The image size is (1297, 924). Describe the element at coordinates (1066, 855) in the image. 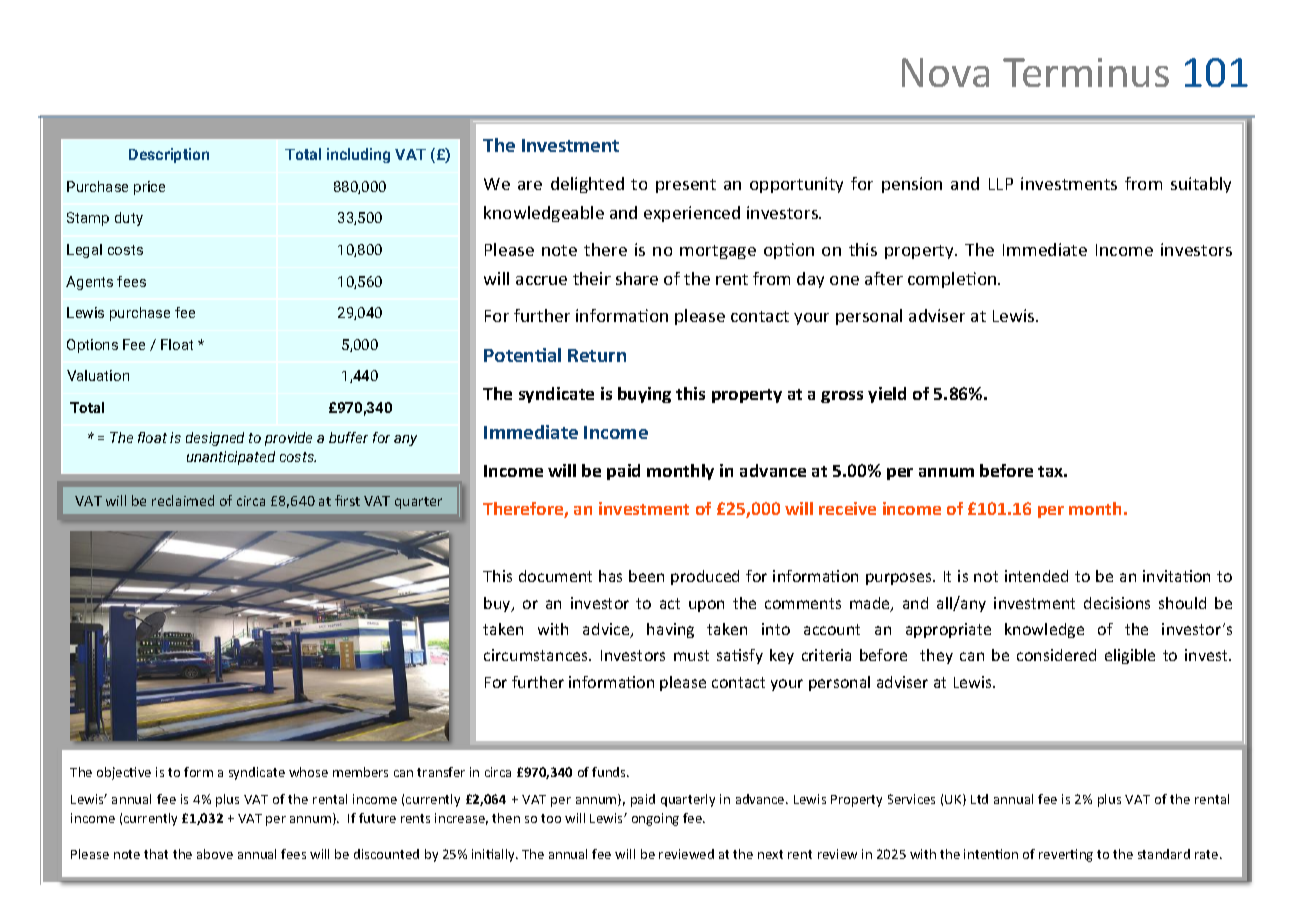

I see `reverting` at that location.
